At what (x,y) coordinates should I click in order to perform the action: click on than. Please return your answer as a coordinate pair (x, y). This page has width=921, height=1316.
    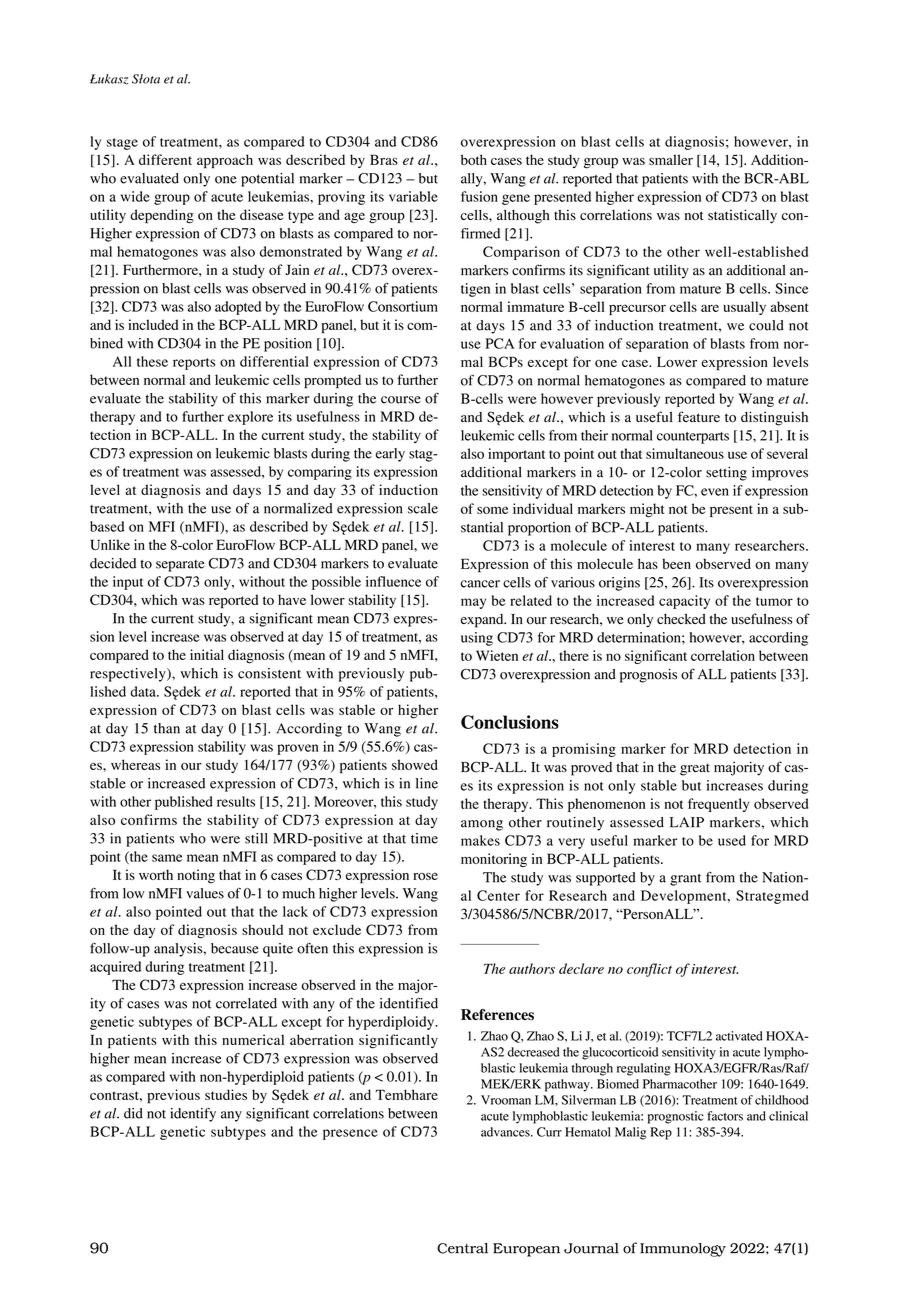
    Looking at the image, I should click on (167, 728).
